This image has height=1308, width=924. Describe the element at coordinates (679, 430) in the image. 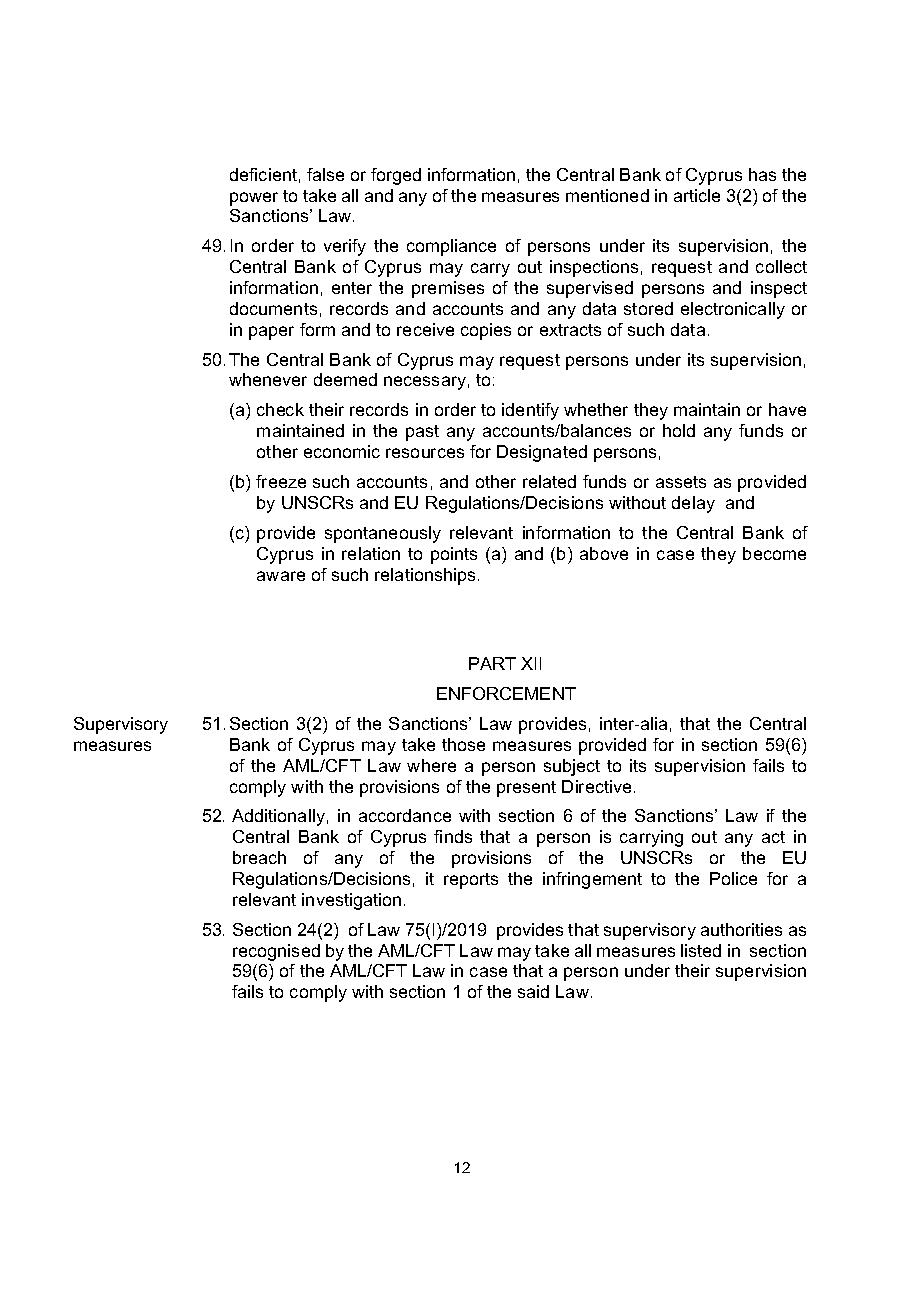

I see `hold` at that location.
